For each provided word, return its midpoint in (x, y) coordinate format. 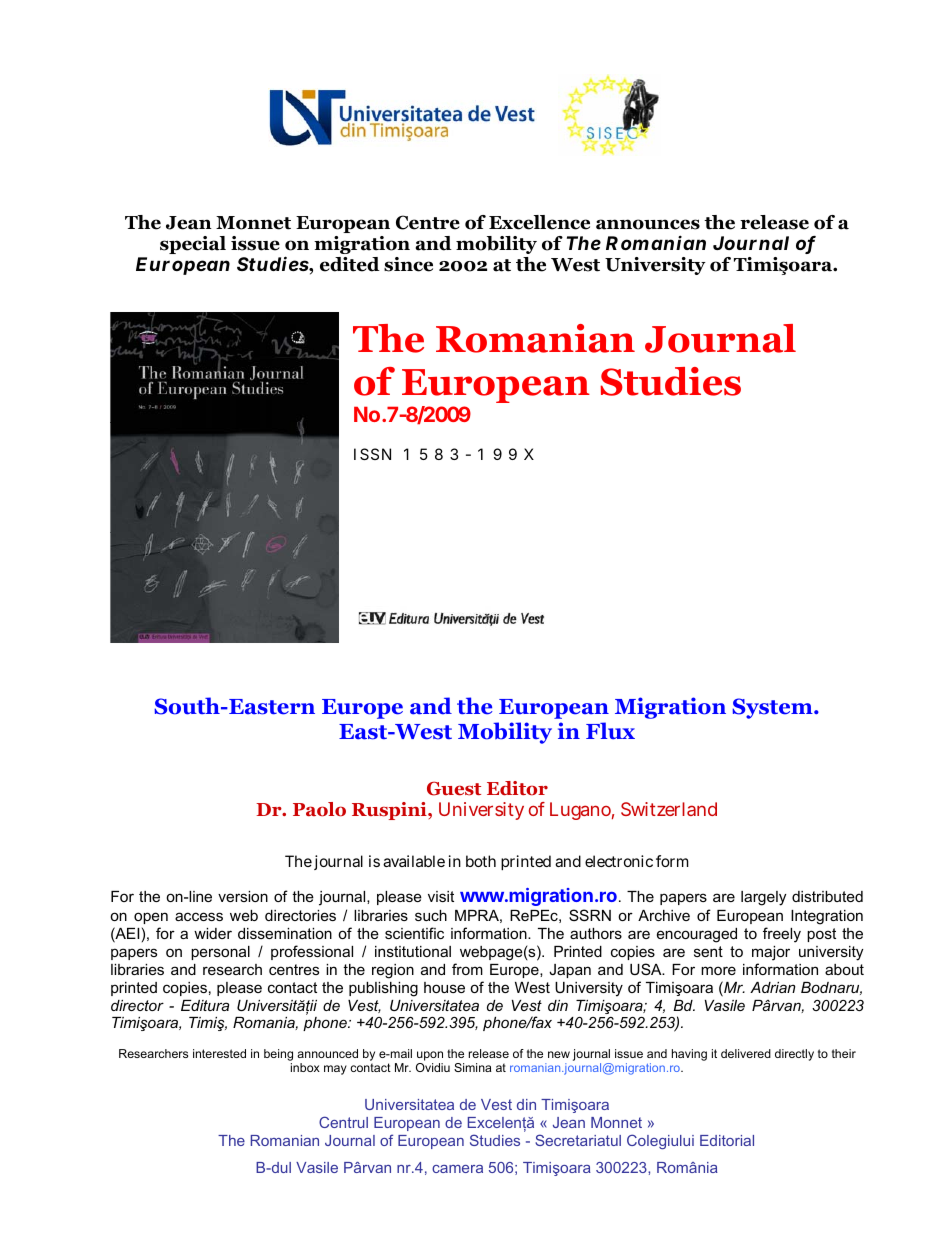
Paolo (319, 809)
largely (763, 898)
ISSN (372, 454)
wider (213, 933)
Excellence (539, 222)
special (193, 245)
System (773, 708)
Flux (610, 731)
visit (441, 896)
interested (219, 1053)
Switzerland (669, 809)
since (408, 264)
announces (648, 224)
